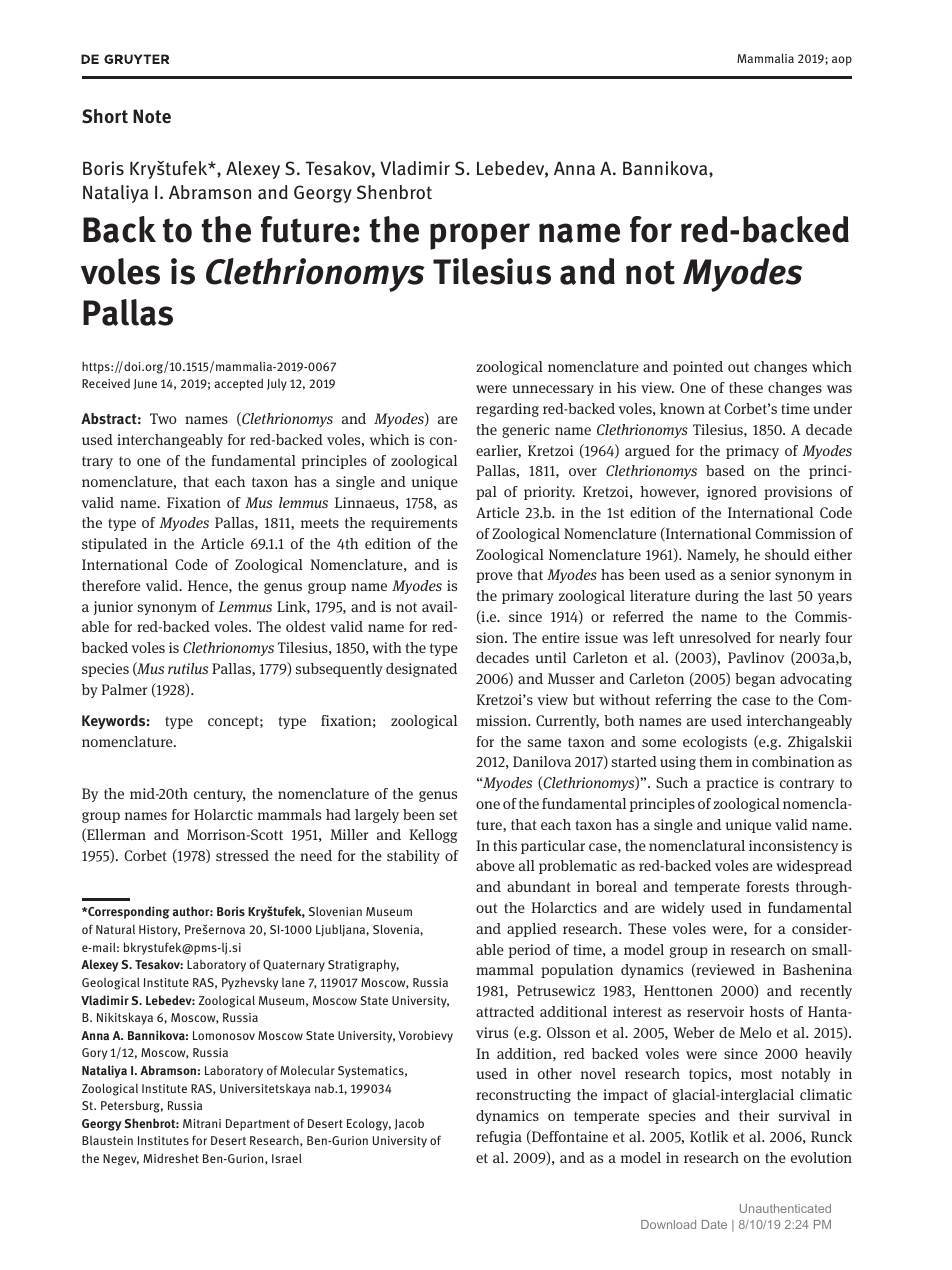  I want to click on generic, so click(526, 431).
